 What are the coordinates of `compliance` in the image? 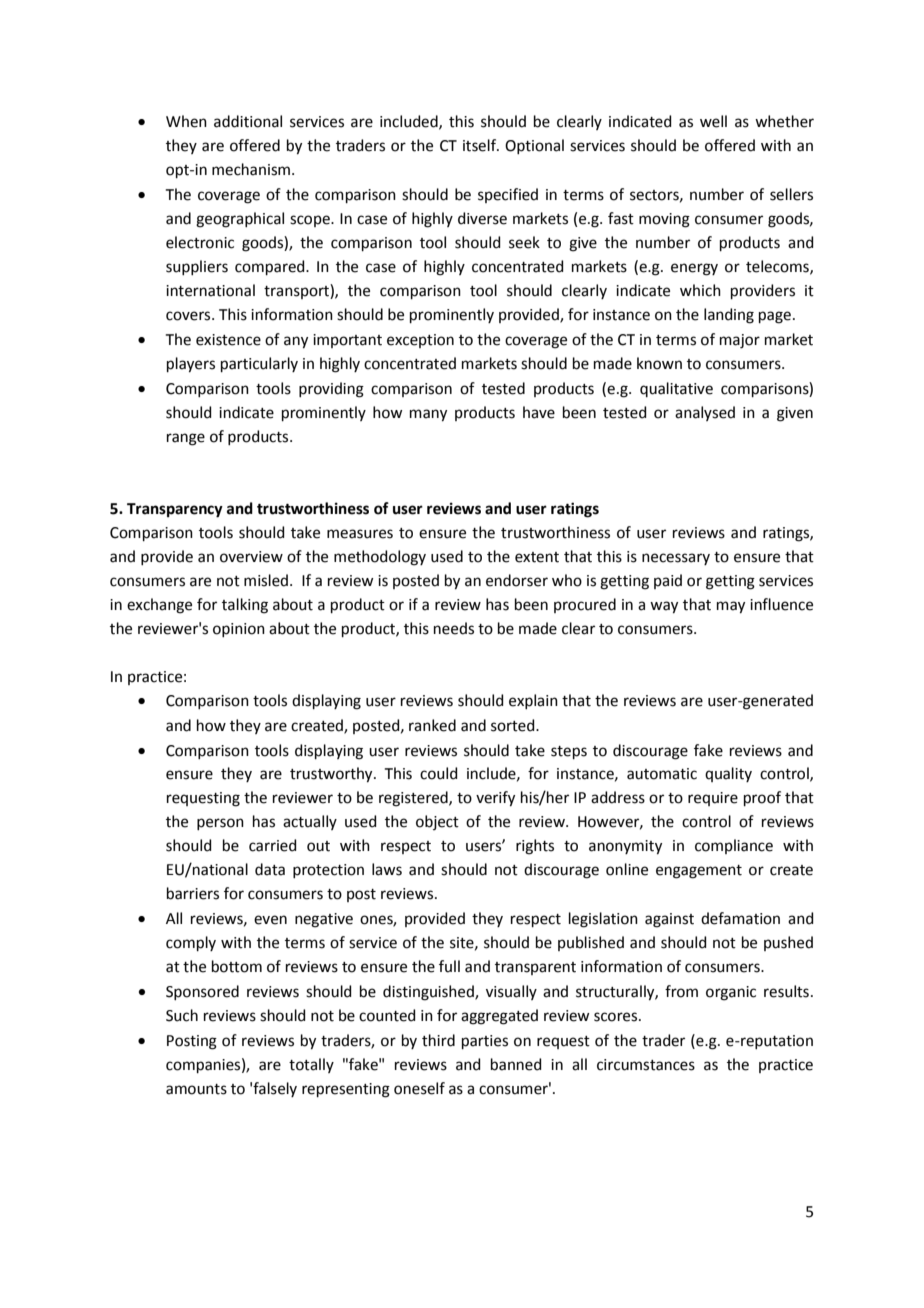 It's located at (734, 846).
